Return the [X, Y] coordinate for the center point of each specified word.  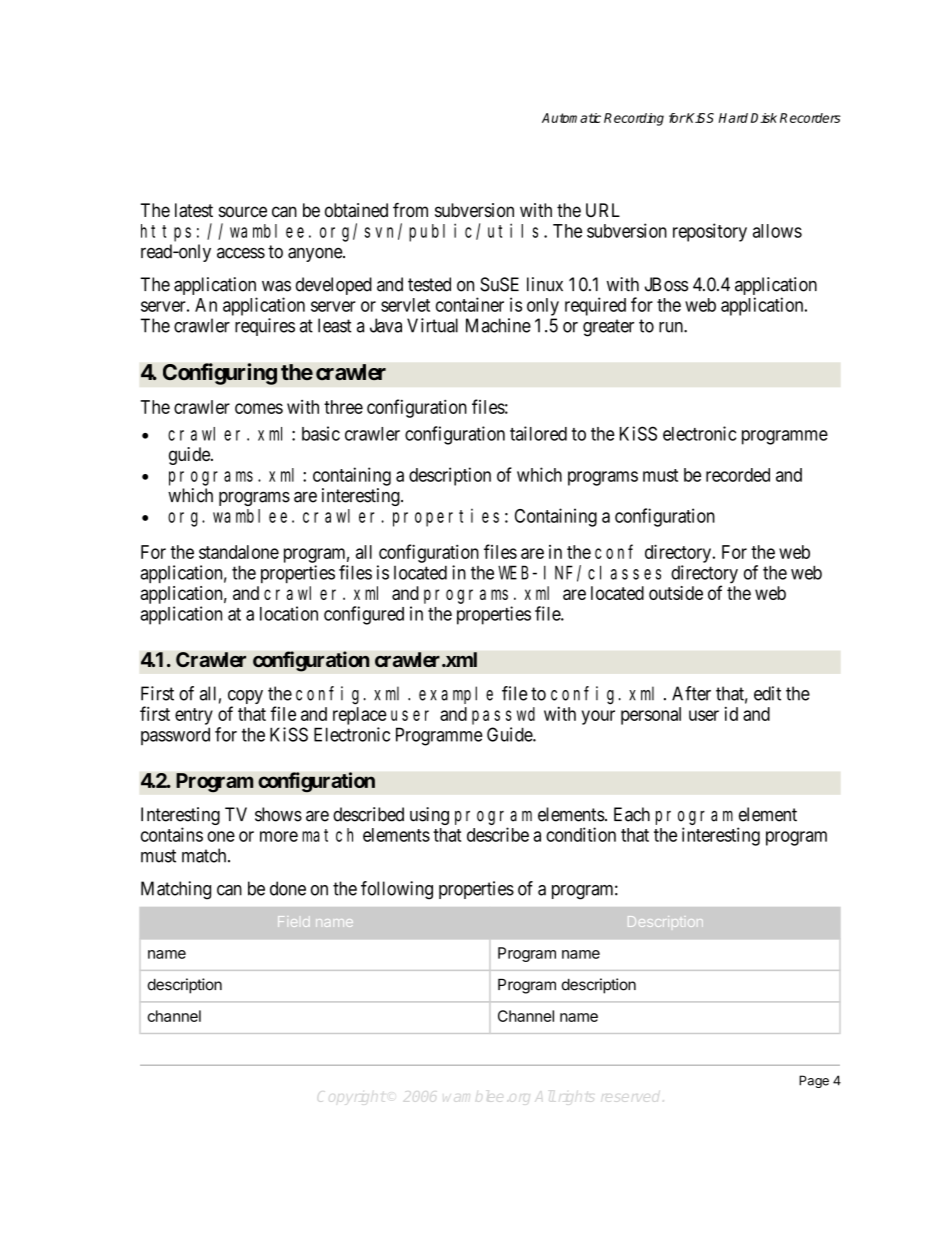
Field [293, 921]
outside [676, 593]
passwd [503, 716]
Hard [733, 118]
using [429, 816]
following [397, 890]
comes [259, 408]
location [289, 613]
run [672, 327]
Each [632, 814]
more [279, 836]
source [243, 211]
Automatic [571, 118]
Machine [498, 325]
